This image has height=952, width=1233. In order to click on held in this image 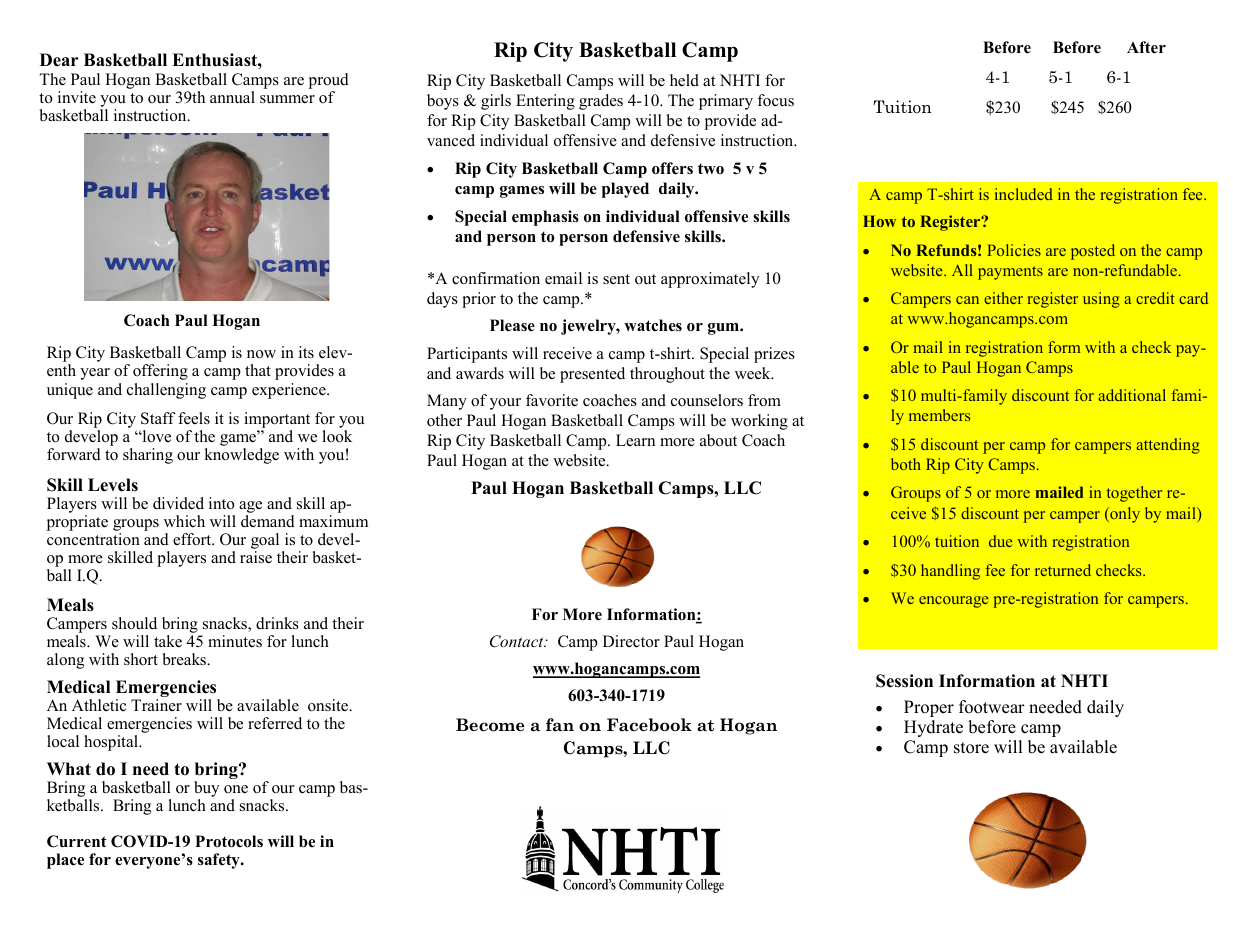, I will do `click(684, 80)`.
